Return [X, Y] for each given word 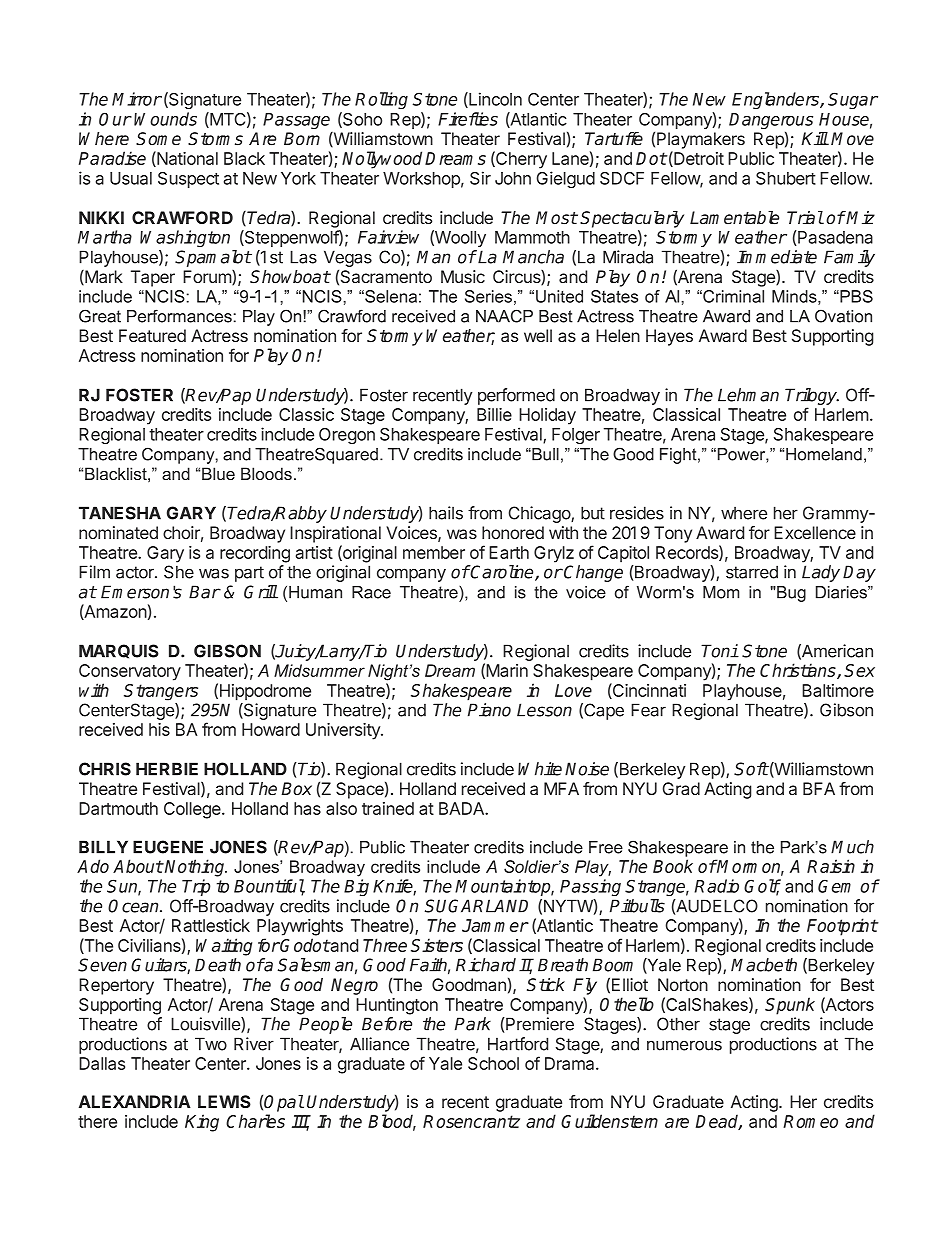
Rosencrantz [471, 1121]
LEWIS [224, 1101]
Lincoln [494, 100]
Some [158, 139]
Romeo [810, 1121]
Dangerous [771, 122]
